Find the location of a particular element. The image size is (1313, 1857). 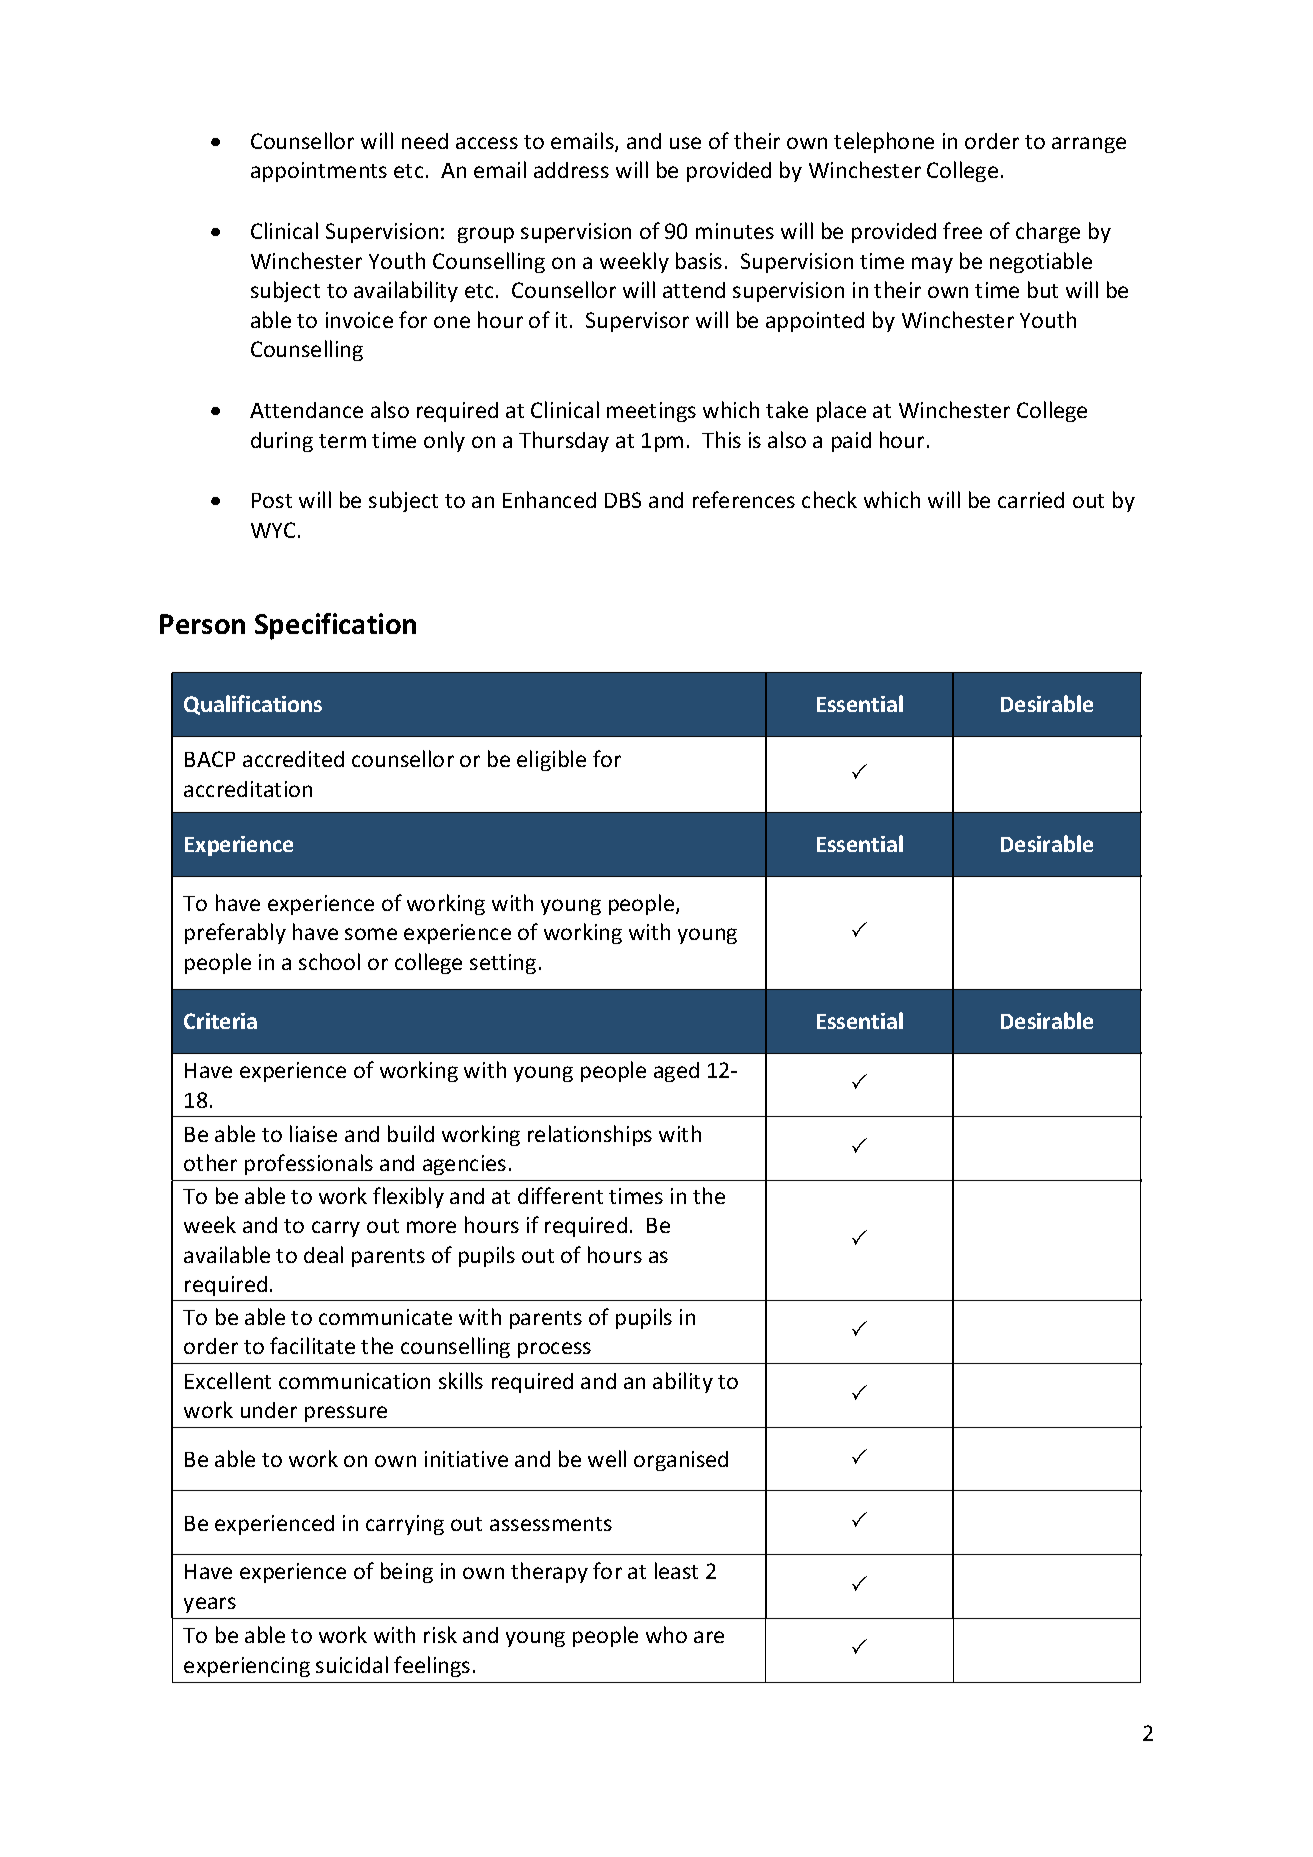

carried is located at coordinates (1031, 500).
